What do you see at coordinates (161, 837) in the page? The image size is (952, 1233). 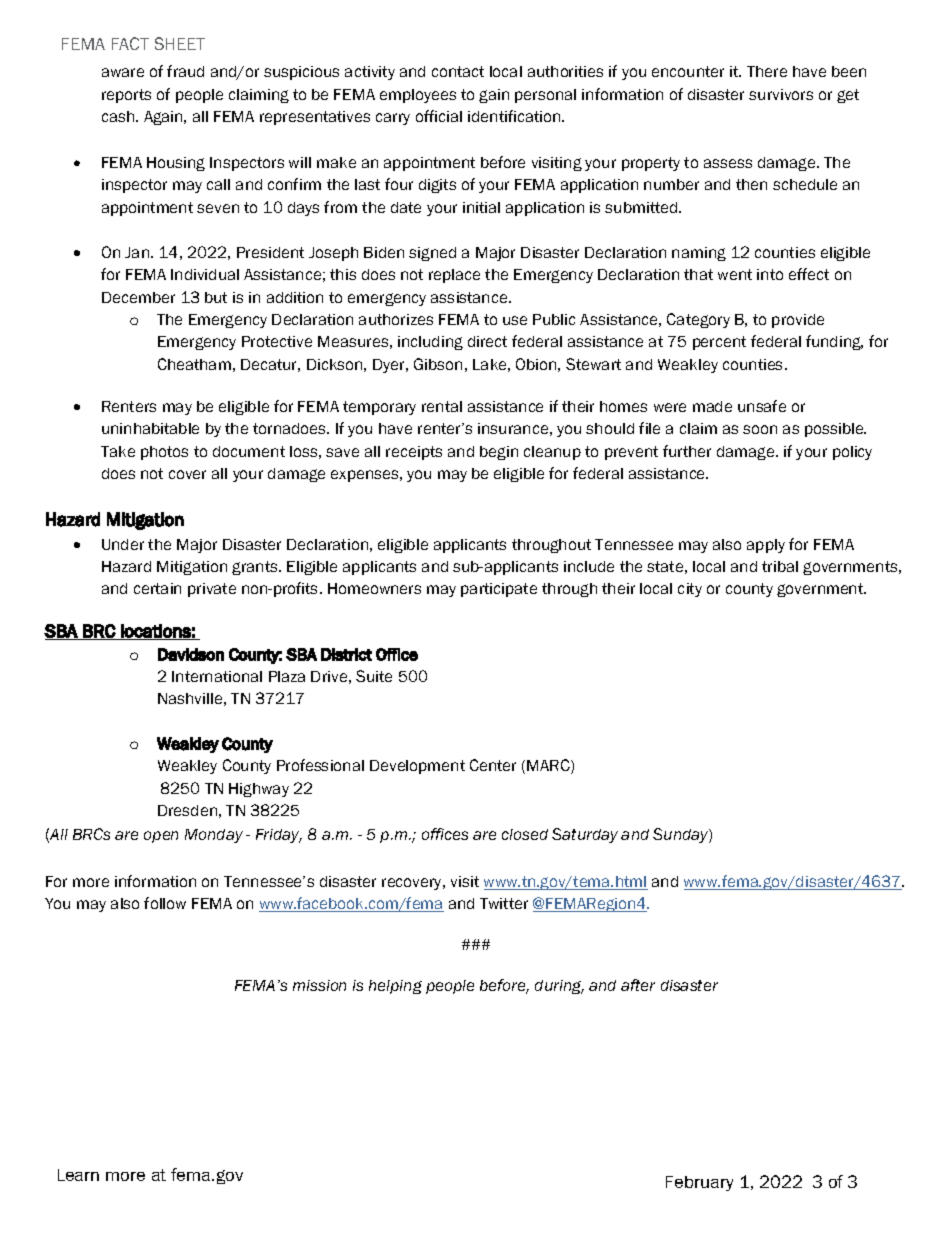 I see `open` at bounding box center [161, 837].
